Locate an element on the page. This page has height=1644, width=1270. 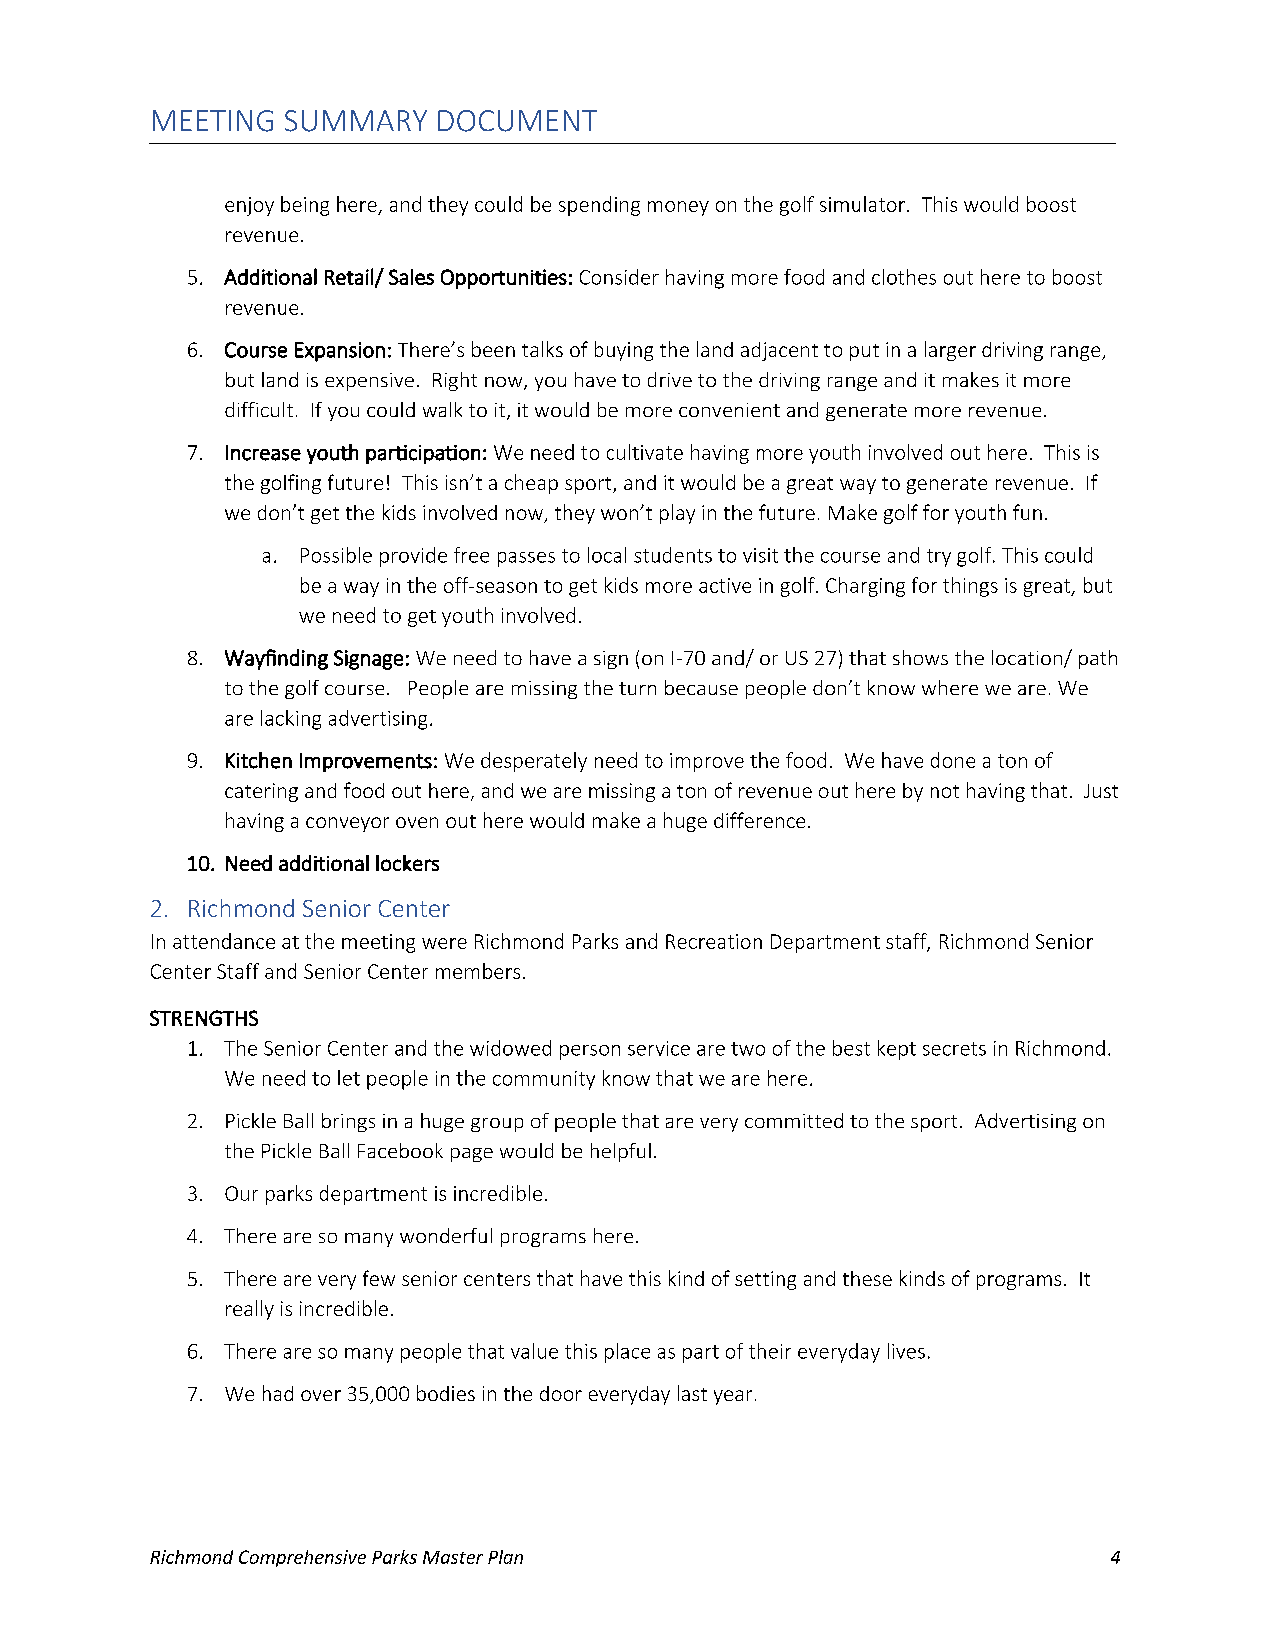
difference is located at coordinates (759, 820).
